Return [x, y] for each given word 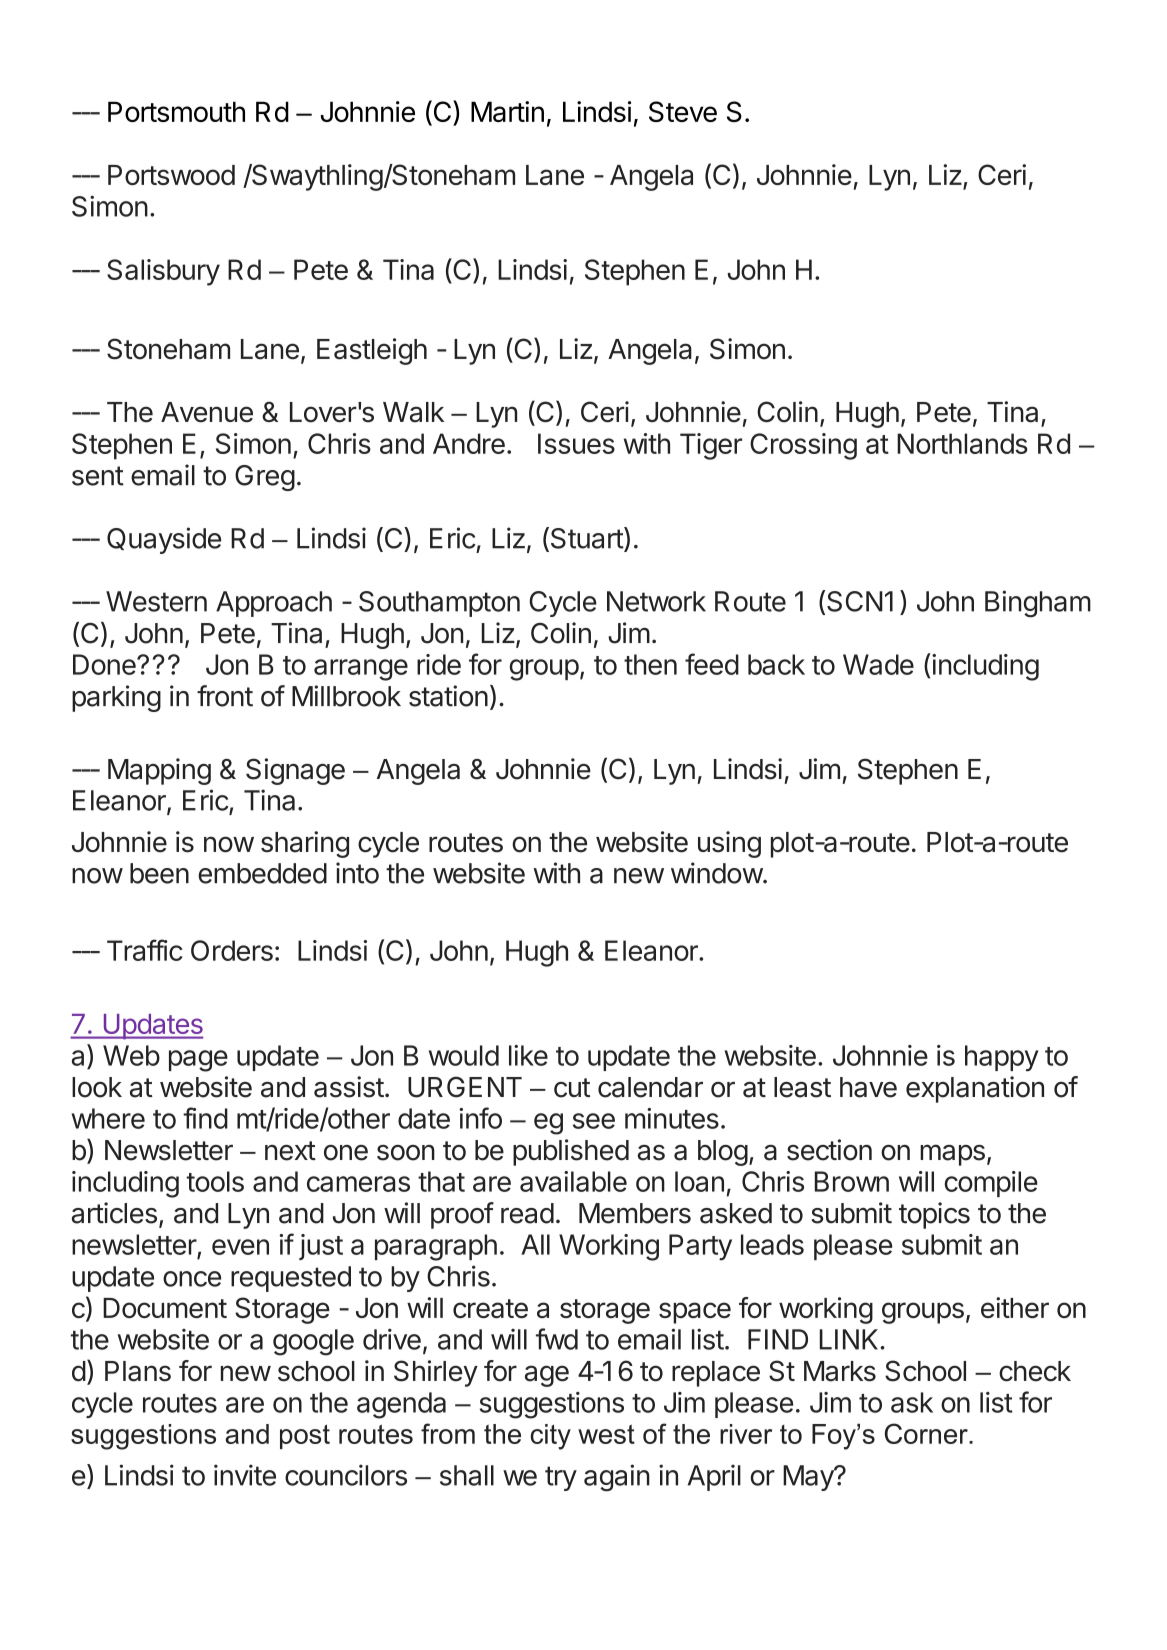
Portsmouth [176, 111]
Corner [927, 1433]
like [528, 1055]
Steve [683, 111]
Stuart [586, 539]
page [198, 1061]
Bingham [1038, 604]
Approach [274, 604]
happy [1002, 1058]
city [550, 1437]
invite [245, 1475]
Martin [507, 111]
